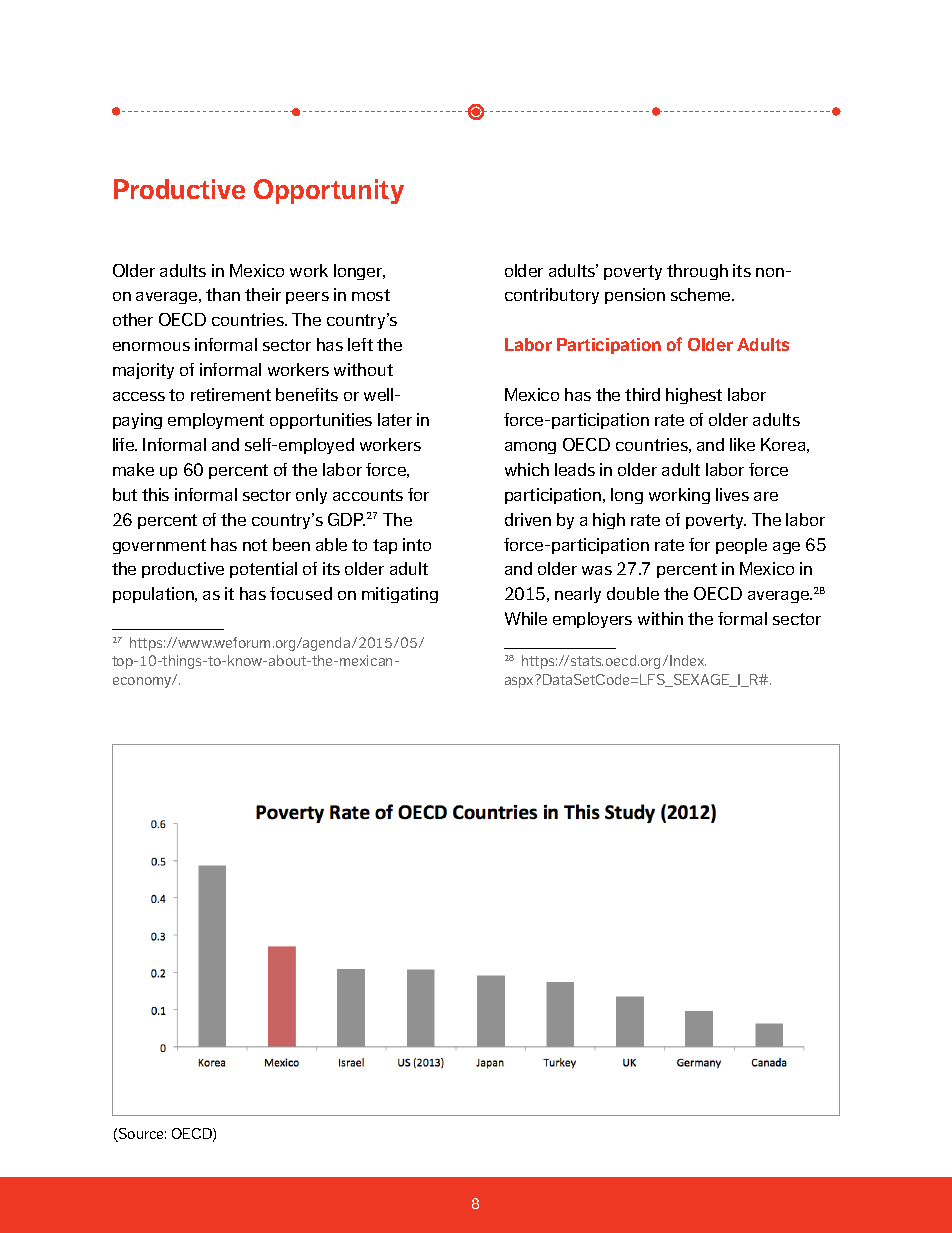 This page has height=1233, width=952. What do you see at coordinates (400, 595) in the page?
I see `mitigating` at bounding box center [400, 595].
